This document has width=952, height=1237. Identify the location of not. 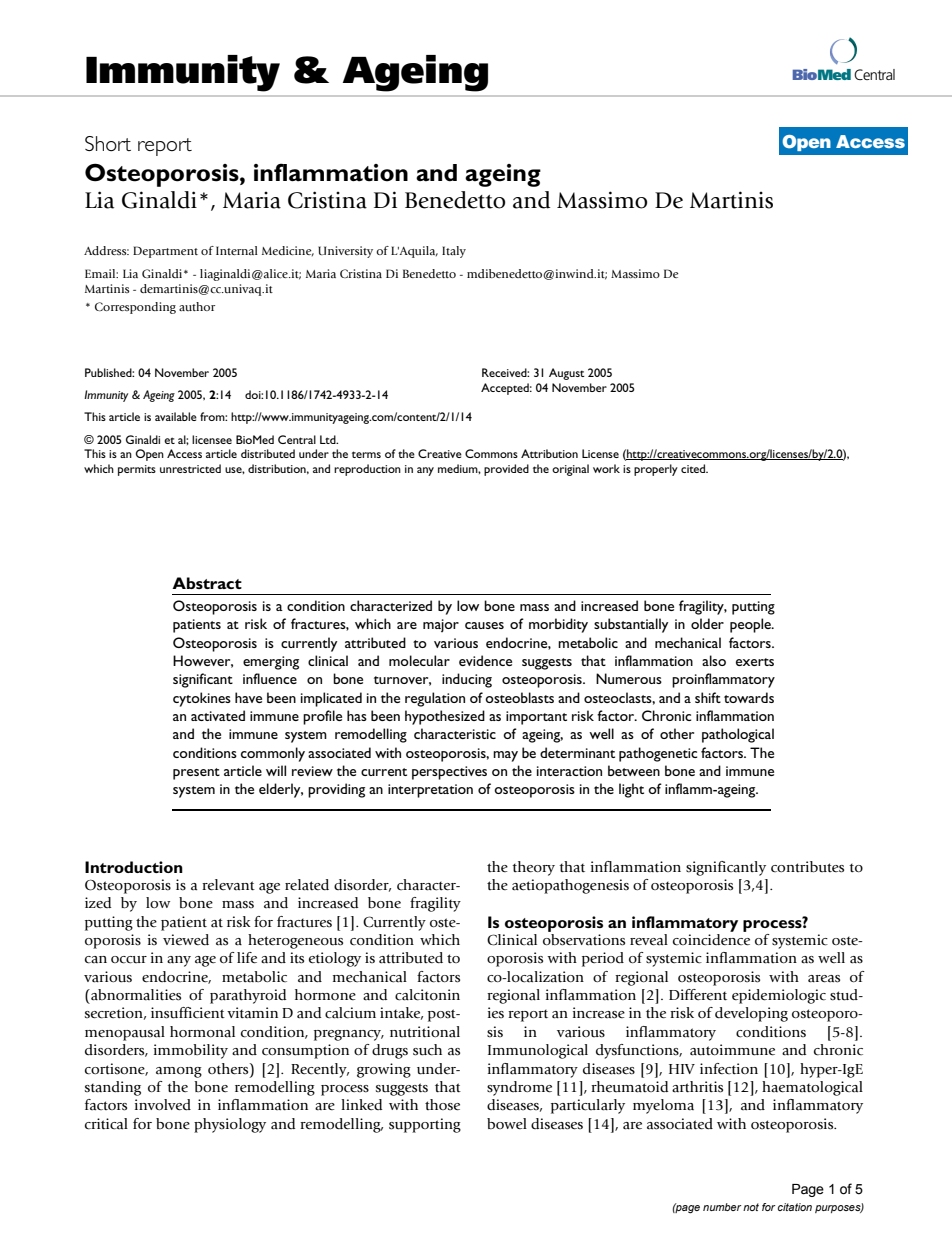
(751, 1207).
